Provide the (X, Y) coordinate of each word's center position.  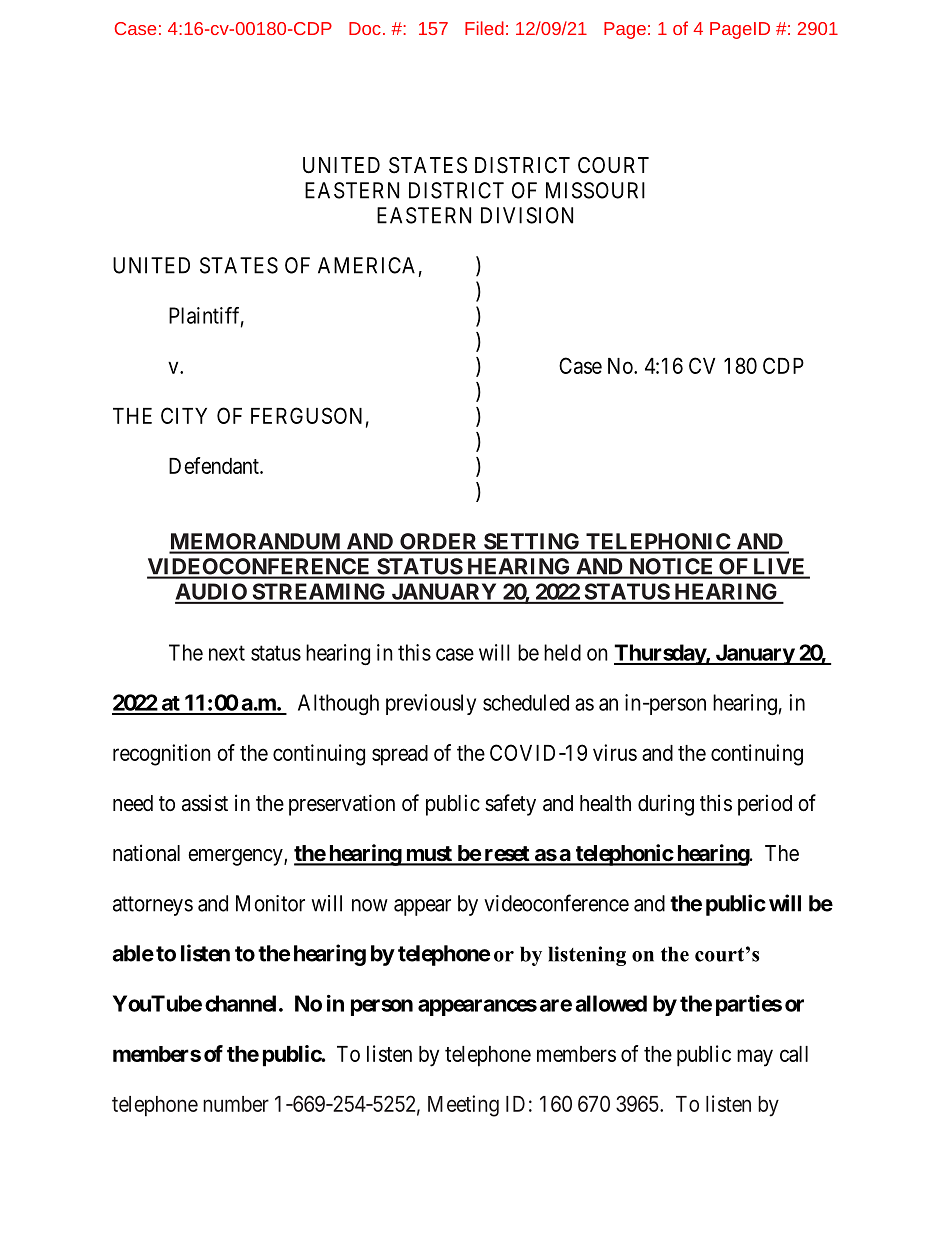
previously (431, 704)
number (236, 1104)
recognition (162, 755)
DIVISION (527, 215)
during (666, 805)
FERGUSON (306, 415)
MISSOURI (595, 190)
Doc (365, 28)
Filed (484, 28)
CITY (184, 415)
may (755, 1058)
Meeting (463, 1106)
